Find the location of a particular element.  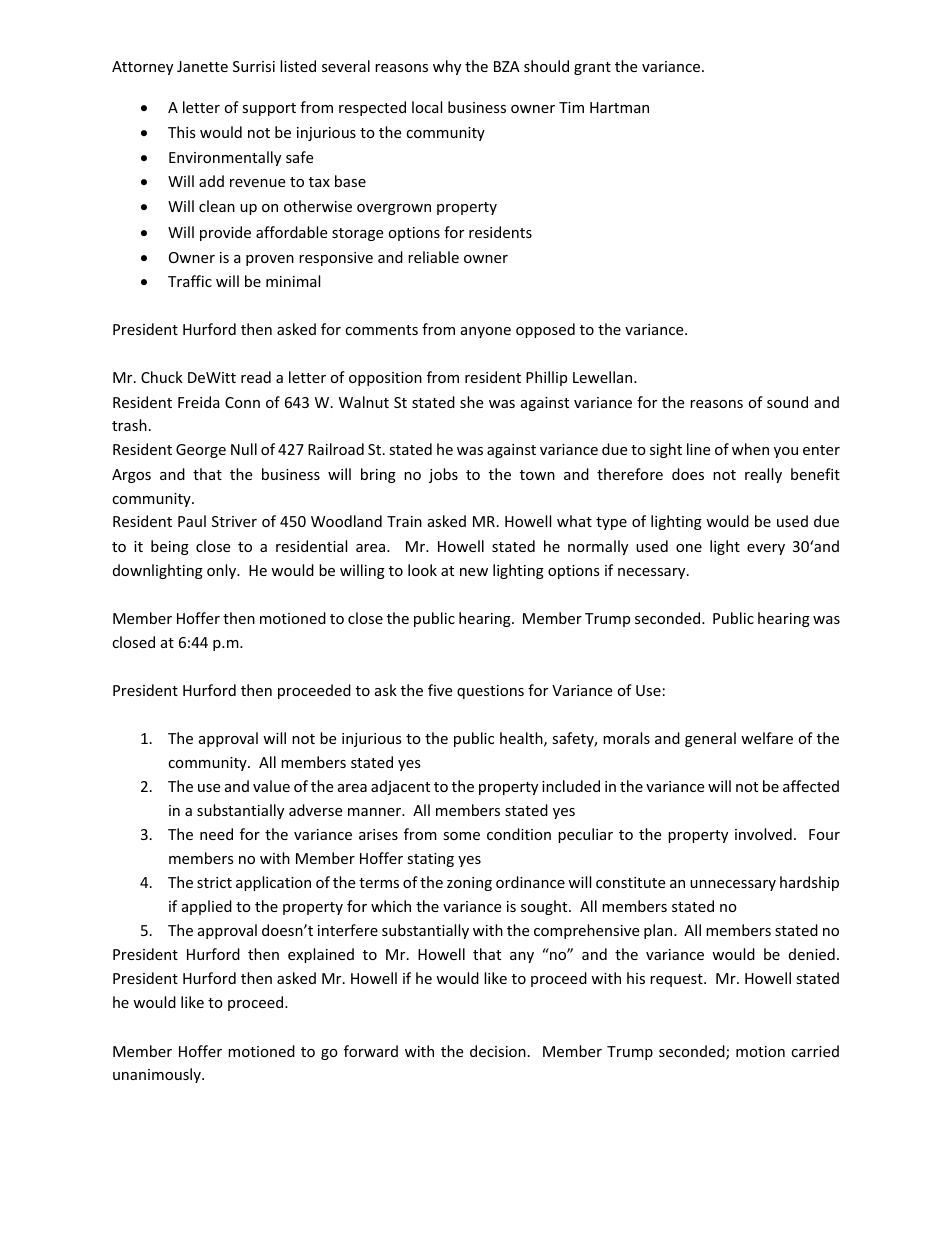

need is located at coordinates (216, 834).
